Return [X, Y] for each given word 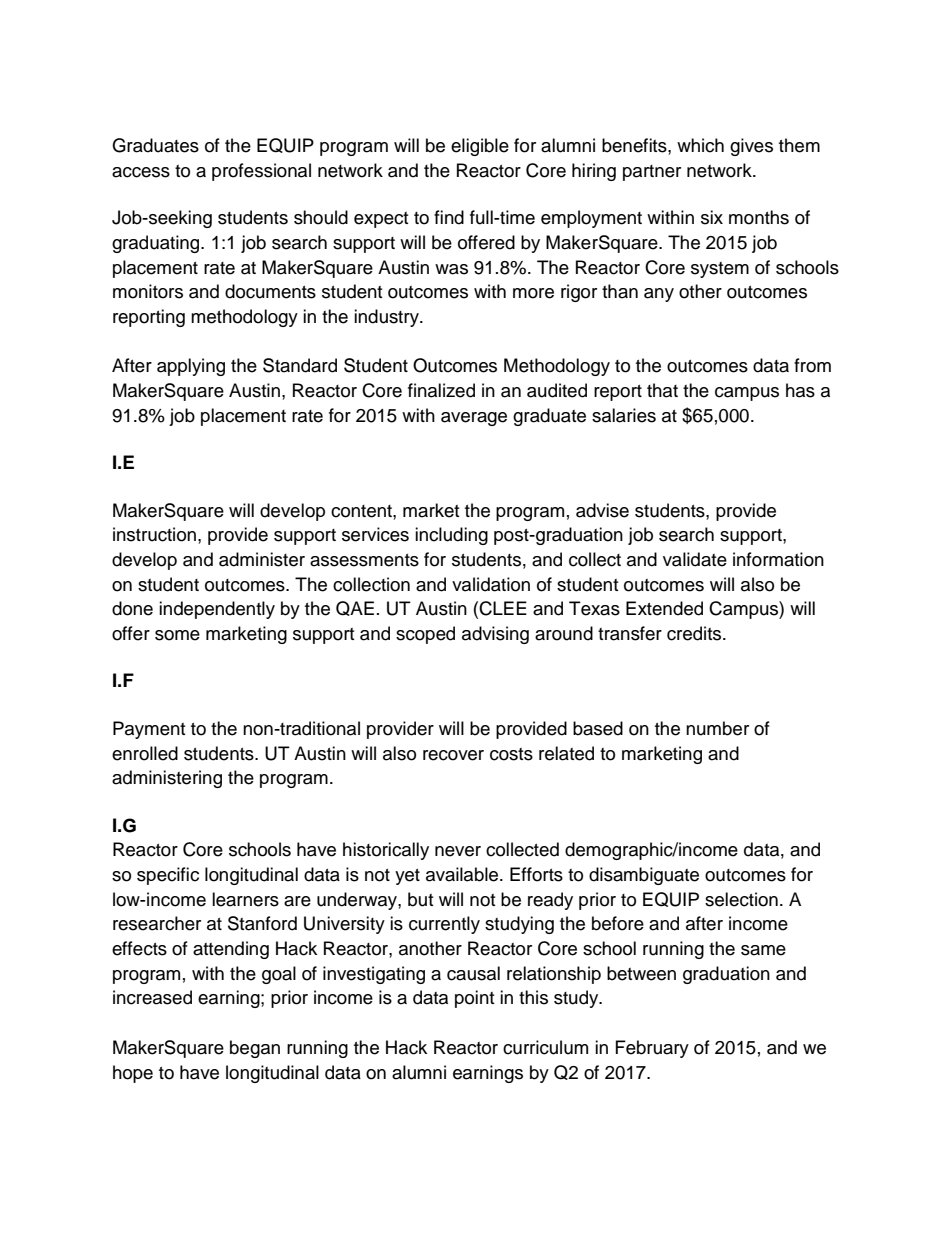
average [474, 419]
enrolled [145, 753]
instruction [154, 534]
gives [751, 147]
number [717, 728]
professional [261, 172]
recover [453, 755]
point [474, 999]
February [652, 1049]
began [255, 1049]
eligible [480, 147]
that [662, 390]
